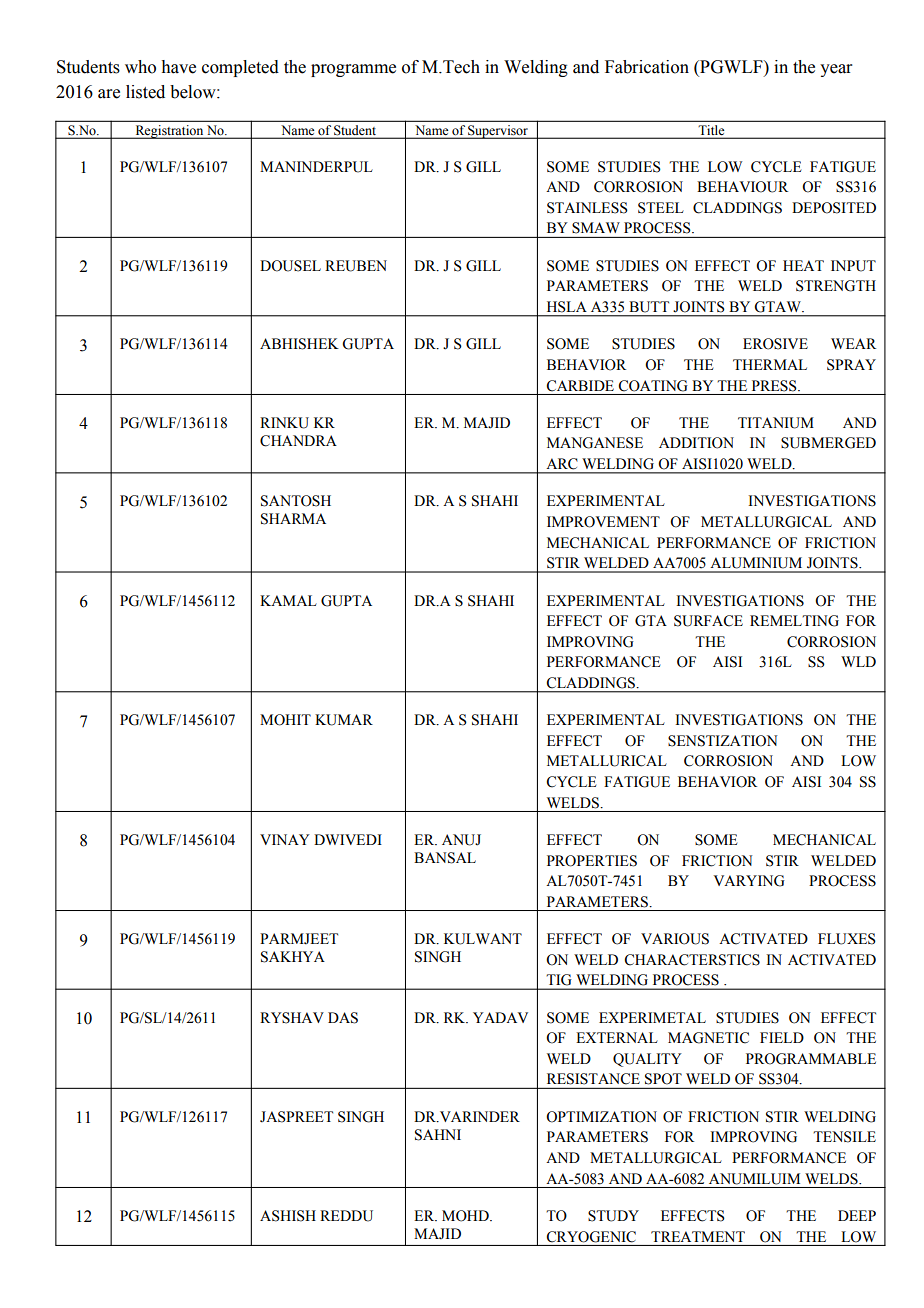  I want to click on ASHISH, so click(288, 1216).
